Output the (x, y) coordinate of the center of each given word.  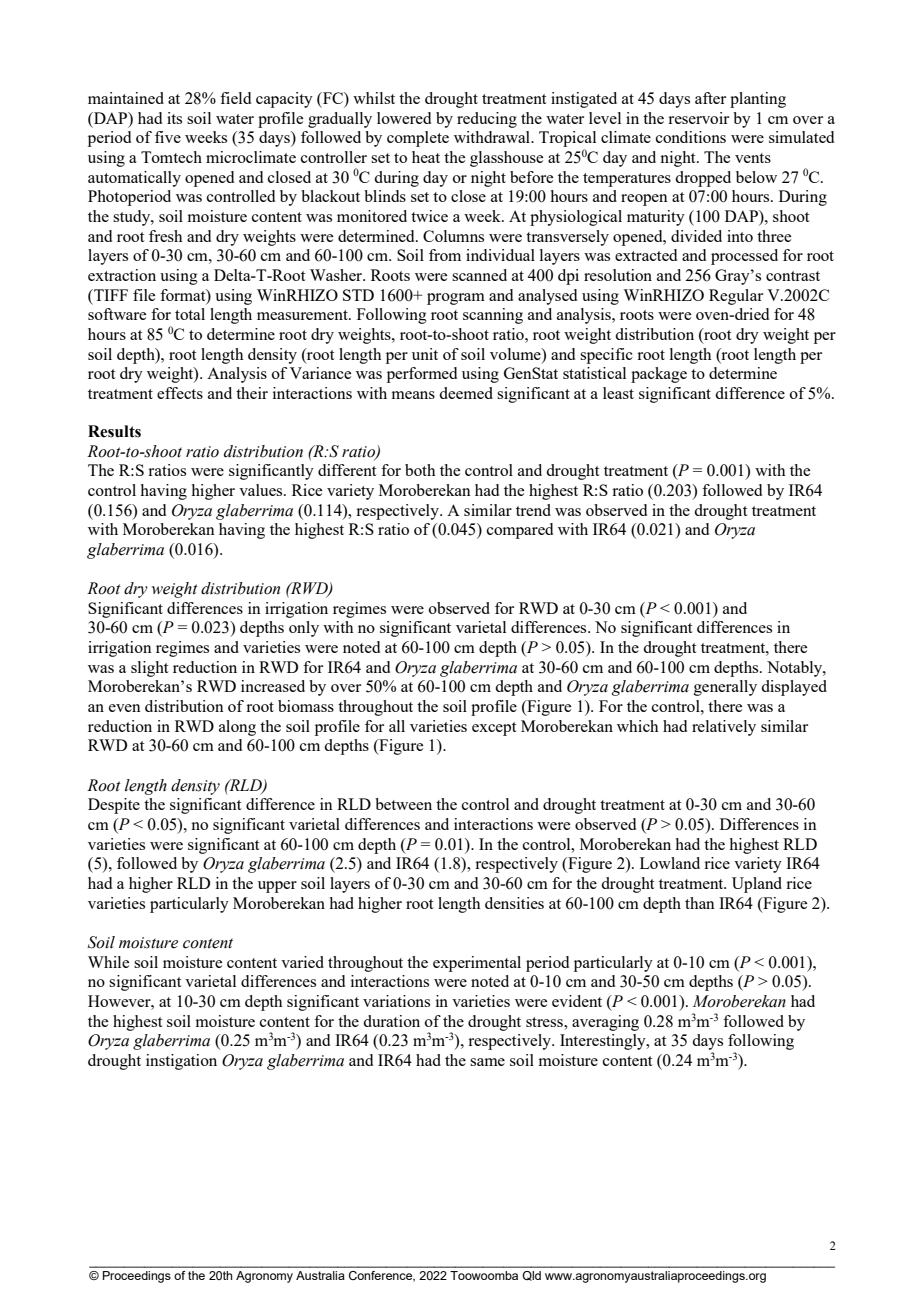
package (659, 375)
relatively (724, 728)
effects (180, 393)
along (237, 728)
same (487, 1062)
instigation (181, 1062)
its (174, 118)
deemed (466, 393)
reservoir (698, 118)
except (494, 729)
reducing (487, 120)
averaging (605, 1023)
